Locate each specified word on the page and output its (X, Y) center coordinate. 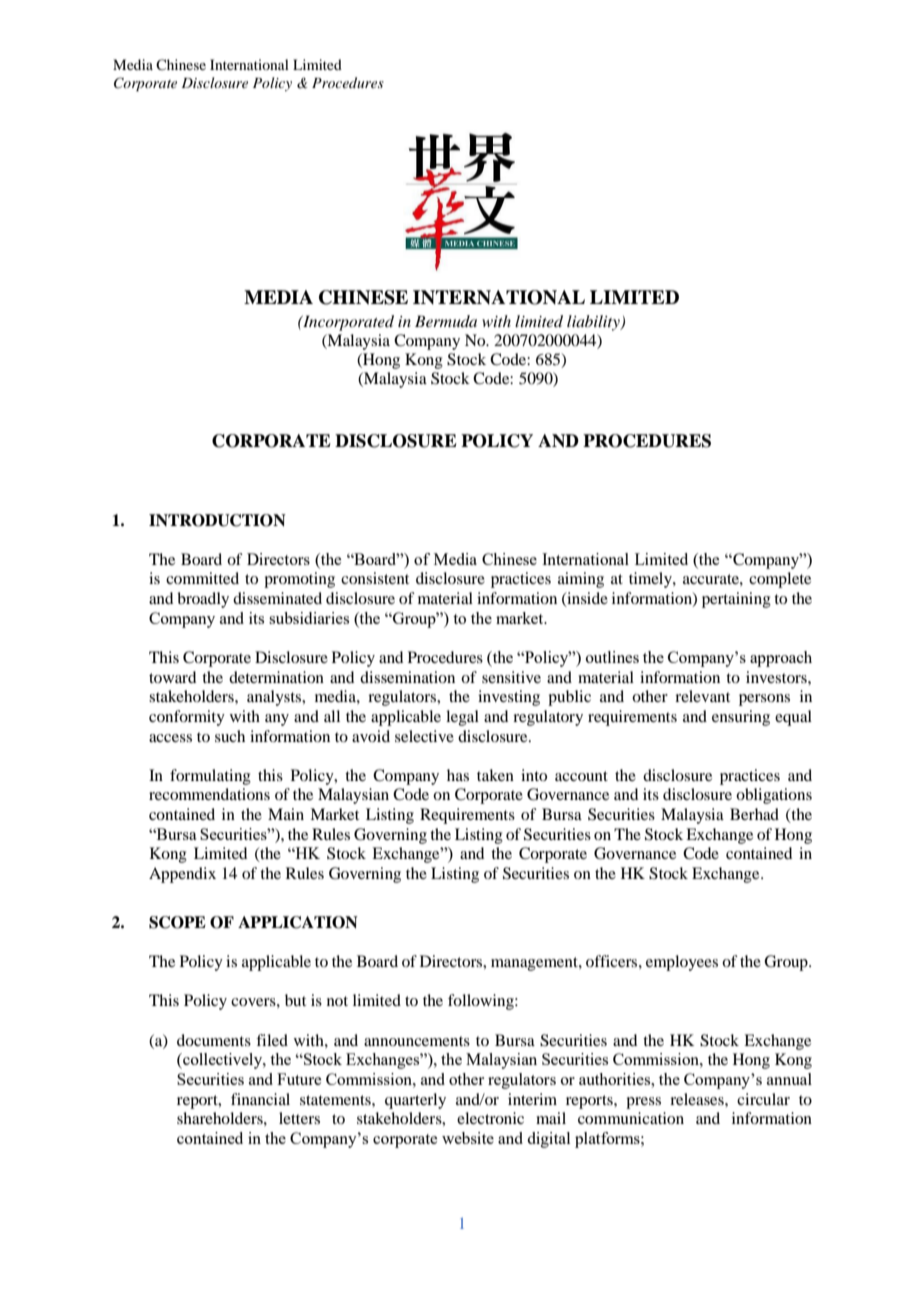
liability (594, 323)
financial (260, 1099)
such (230, 736)
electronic (490, 1118)
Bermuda (446, 321)
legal (462, 718)
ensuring (741, 718)
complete (780, 580)
